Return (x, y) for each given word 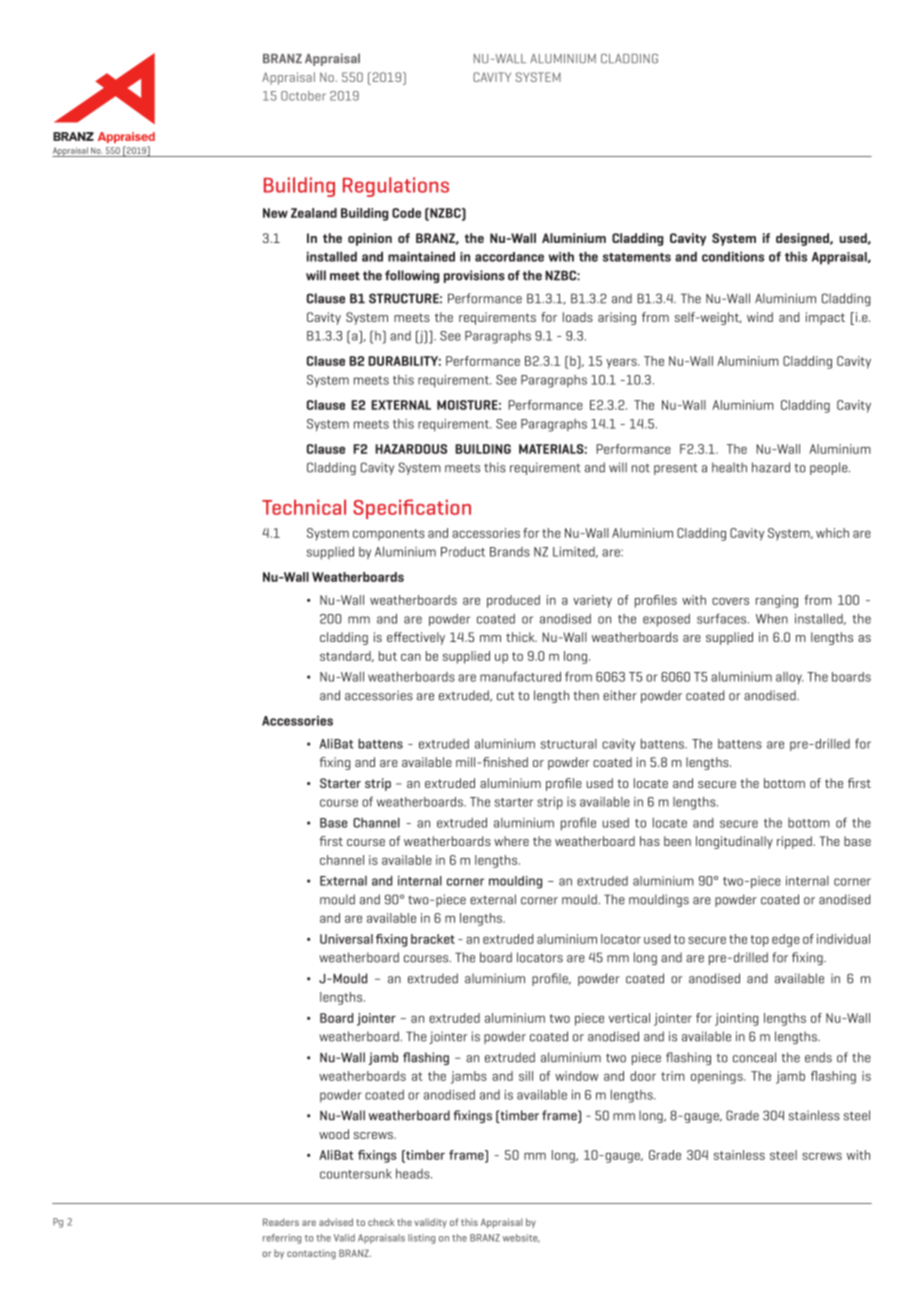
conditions (733, 256)
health (729, 467)
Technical (304, 507)
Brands (510, 552)
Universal (346, 939)
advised (336, 1222)
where (511, 841)
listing (421, 1239)
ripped (794, 842)
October (303, 96)
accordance (509, 257)
